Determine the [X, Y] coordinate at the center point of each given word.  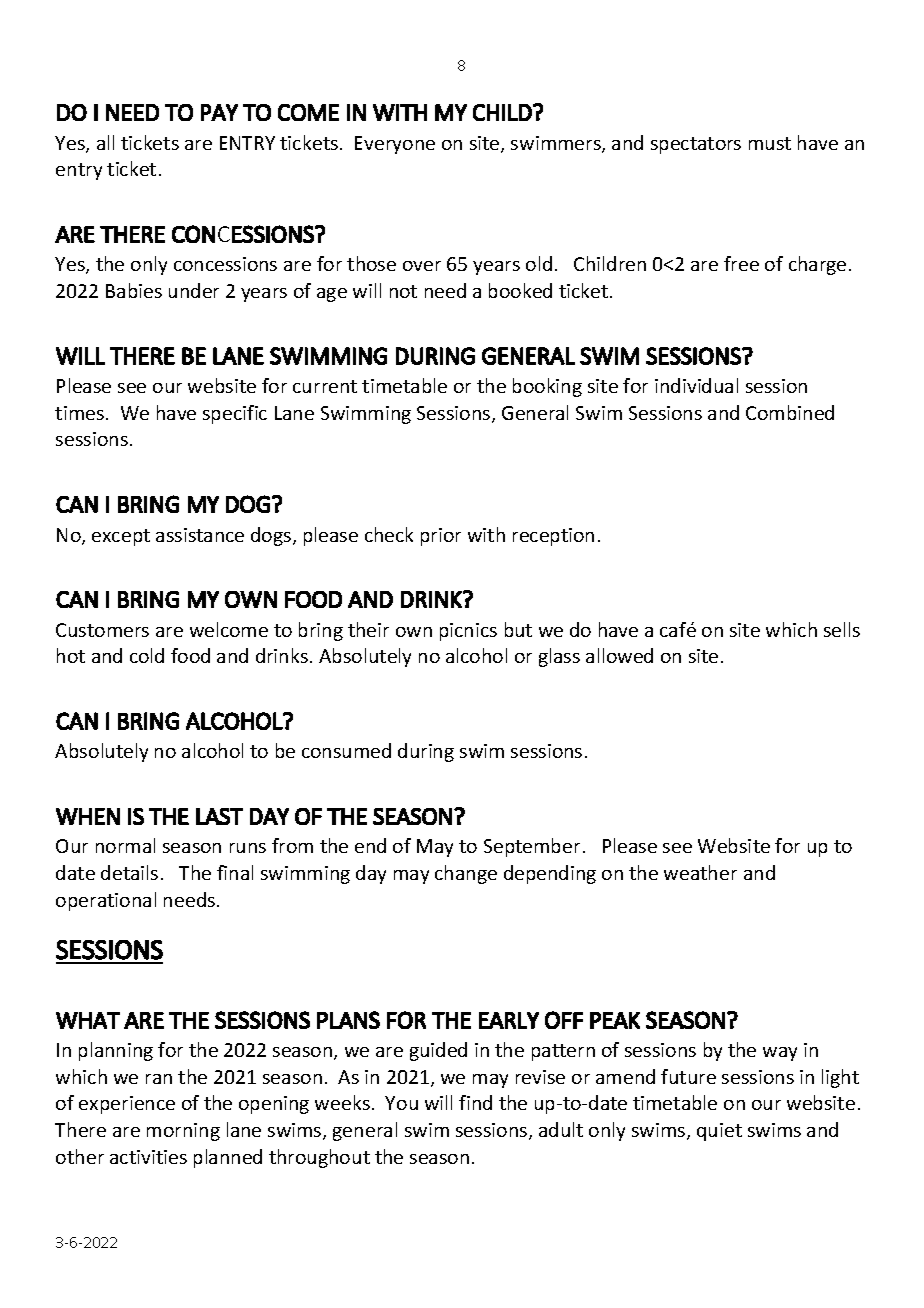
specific [235, 414]
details [129, 872]
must [770, 143]
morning [183, 1132]
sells [842, 629]
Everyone [395, 145]
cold [147, 655]
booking [547, 387]
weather [700, 872]
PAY [219, 112]
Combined [790, 412]
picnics [468, 632]
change [466, 874]
